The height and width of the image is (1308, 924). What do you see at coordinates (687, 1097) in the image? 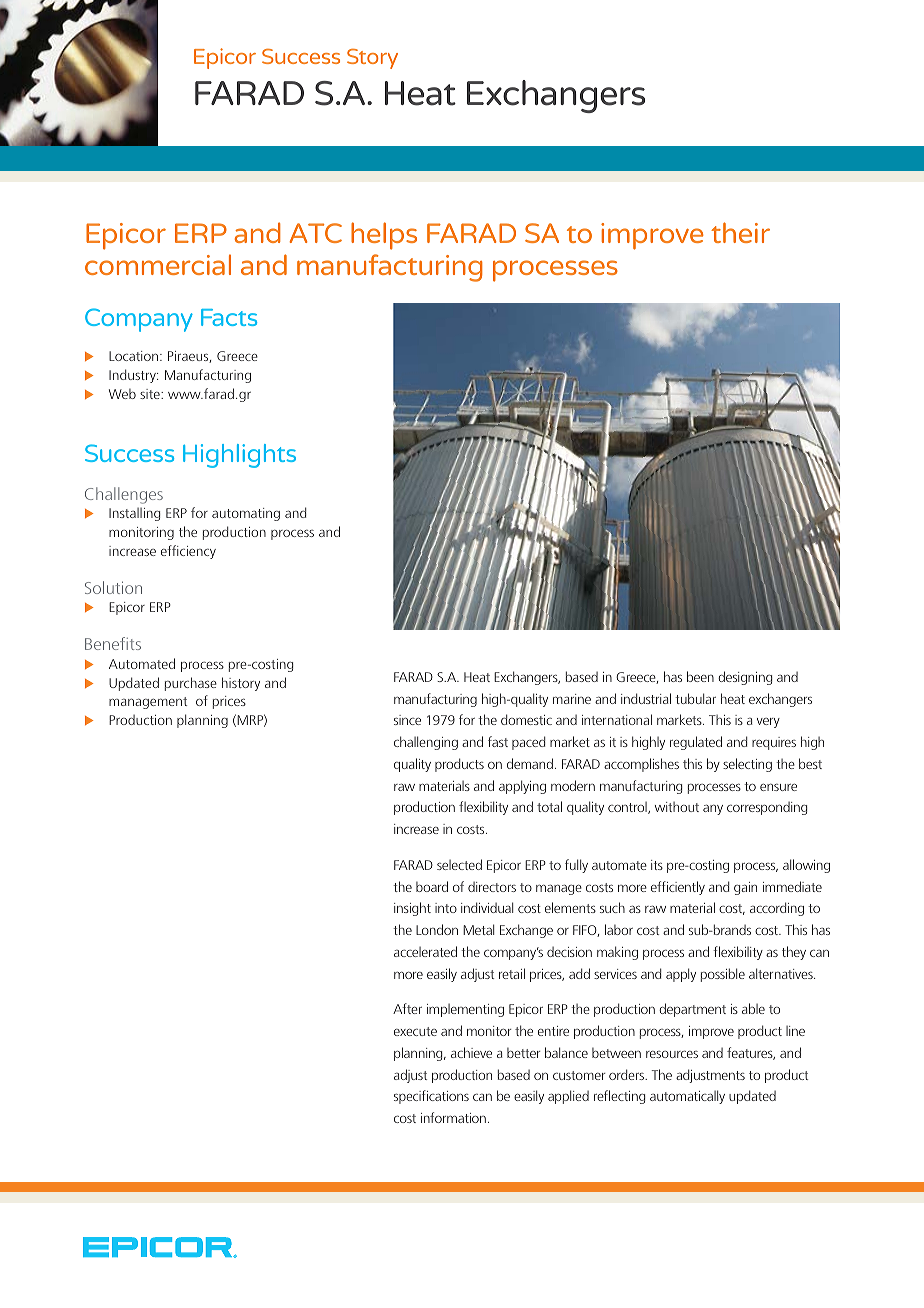
I see `automatically` at bounding box center [687, 1097].
